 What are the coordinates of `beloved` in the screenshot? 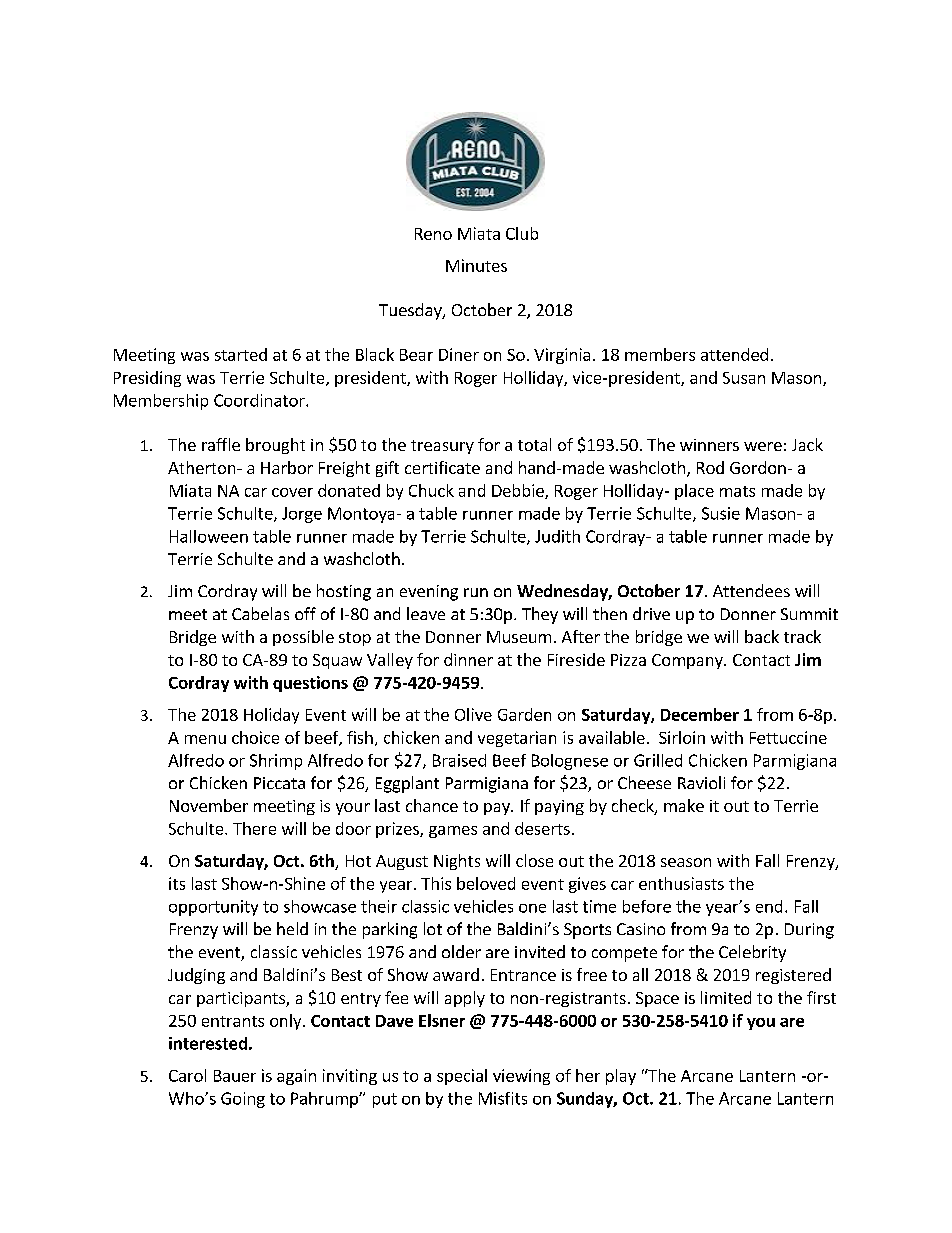 It's located at (486, 883).
